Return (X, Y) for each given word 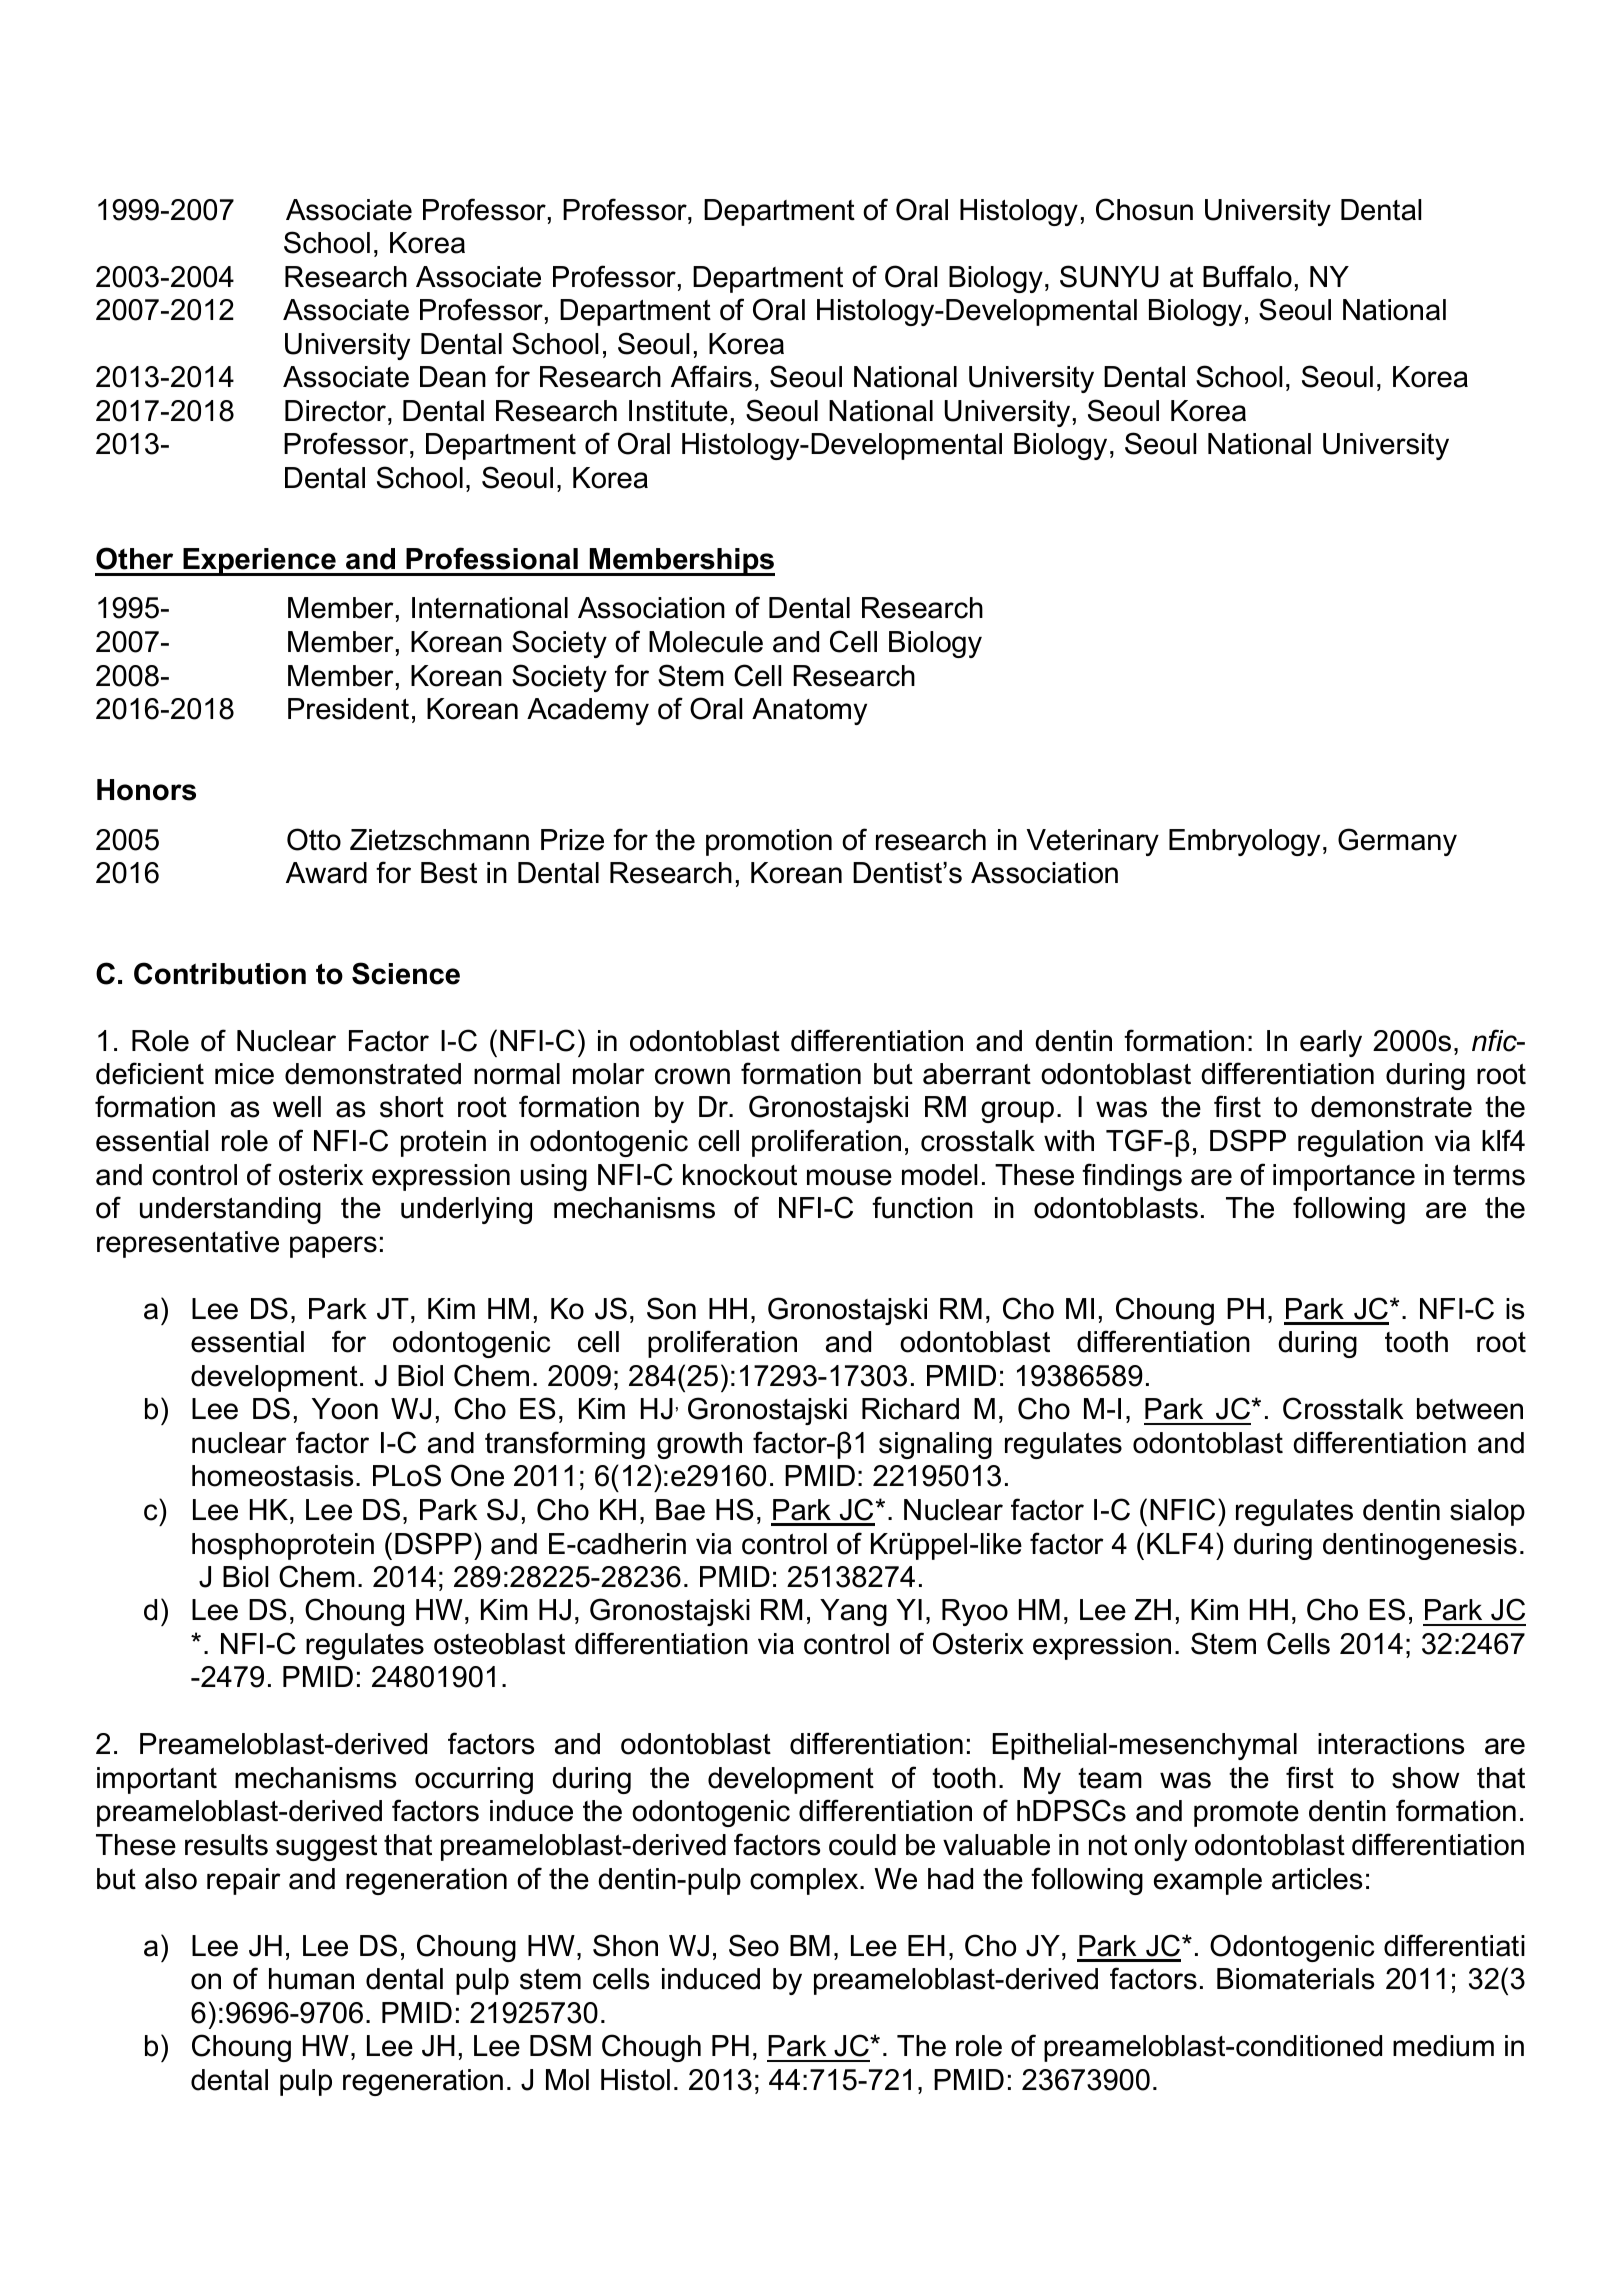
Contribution (220, 973)
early (1331, 1043)
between (1470, 1409)
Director (335, 411)
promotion (769, 842)
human (311, 1979)
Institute (678, 411)
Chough (651, 2048)
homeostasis (273, 1476)
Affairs (711, 376)
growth (699, 1445)
